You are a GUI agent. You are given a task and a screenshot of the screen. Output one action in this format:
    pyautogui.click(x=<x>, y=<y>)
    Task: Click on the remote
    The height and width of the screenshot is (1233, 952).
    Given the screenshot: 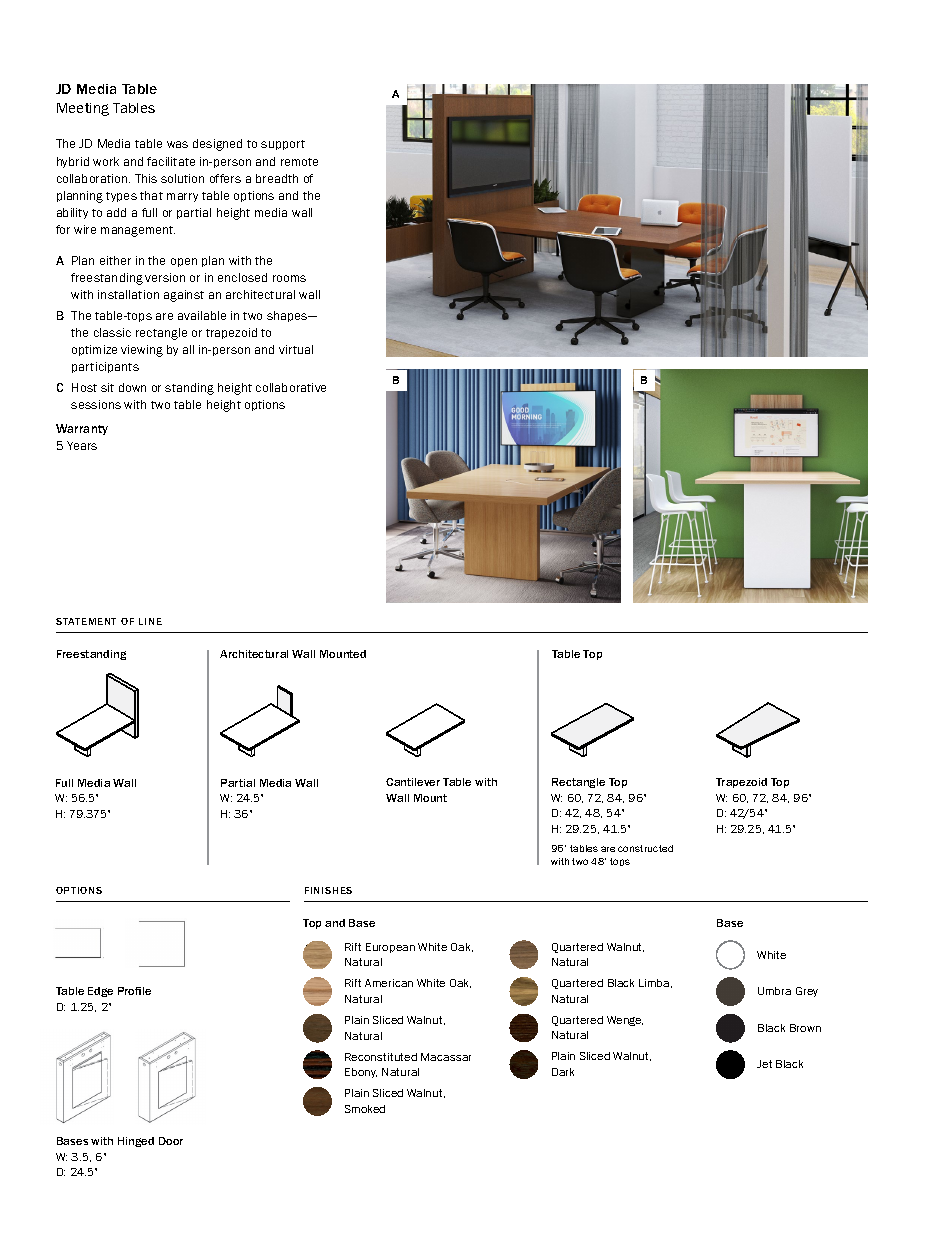 What is the action you would take?
    pyautogui.click(x=299, y=162)
